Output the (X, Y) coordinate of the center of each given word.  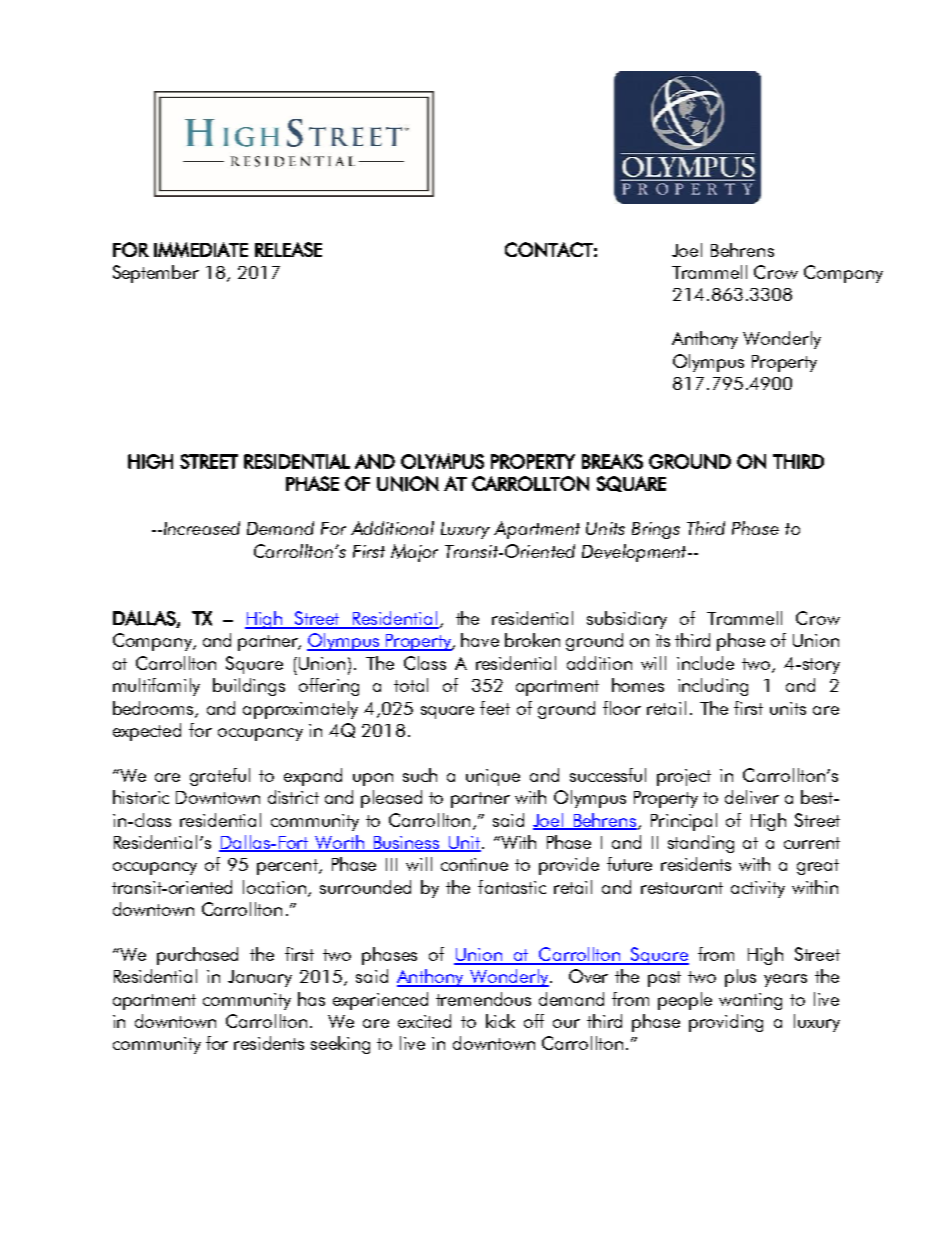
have (480, 640)
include (705, 663)
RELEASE (288, 249)
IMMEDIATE (201, 250)
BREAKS (612, 461)
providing (726, 1023)
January (260, 978)
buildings (249, 687)
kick (500, 1021)
